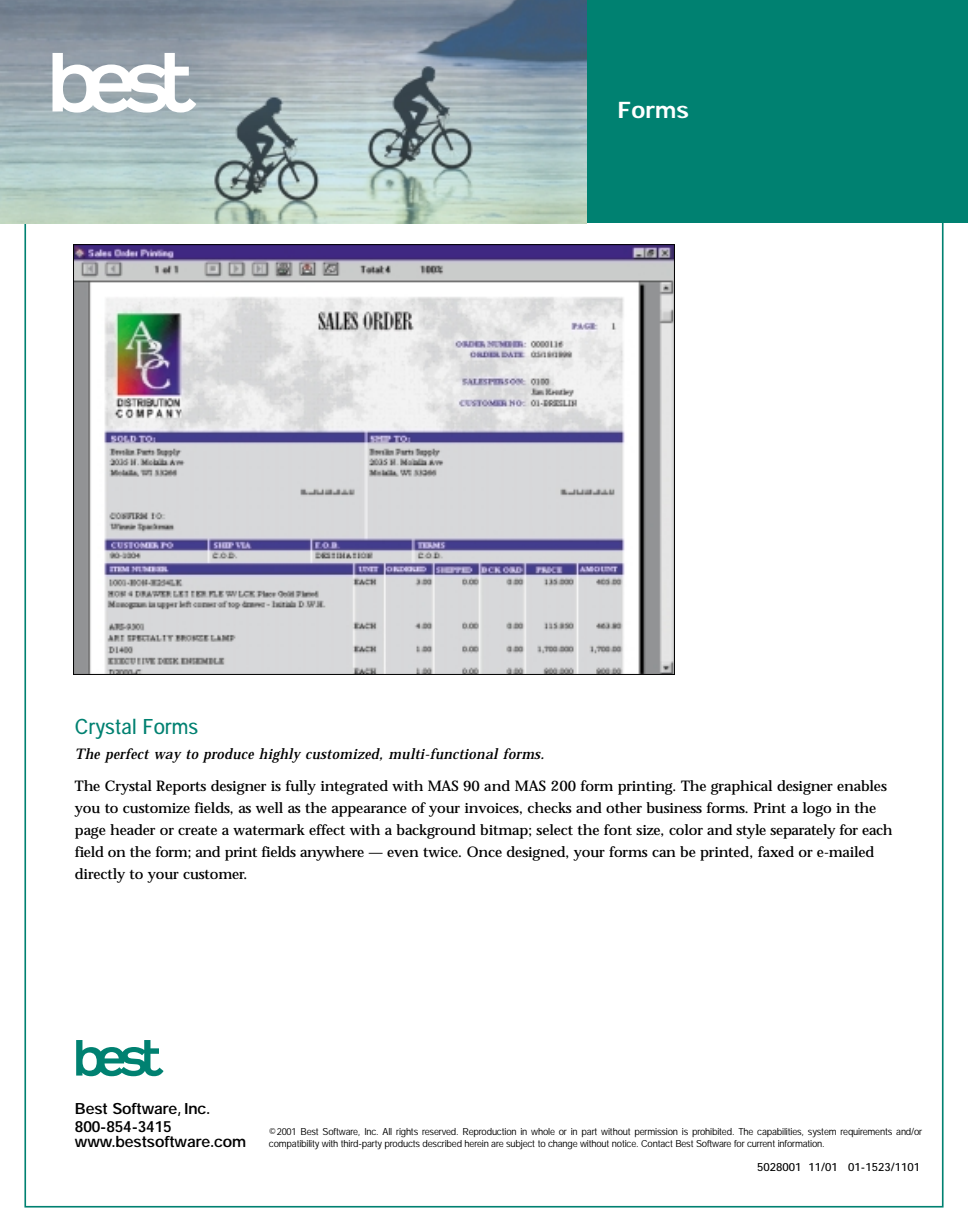 The width and height of the page is (968, 1232). Describe the element at coordinates (387, 1131) in the page. I see `All` at that location.
